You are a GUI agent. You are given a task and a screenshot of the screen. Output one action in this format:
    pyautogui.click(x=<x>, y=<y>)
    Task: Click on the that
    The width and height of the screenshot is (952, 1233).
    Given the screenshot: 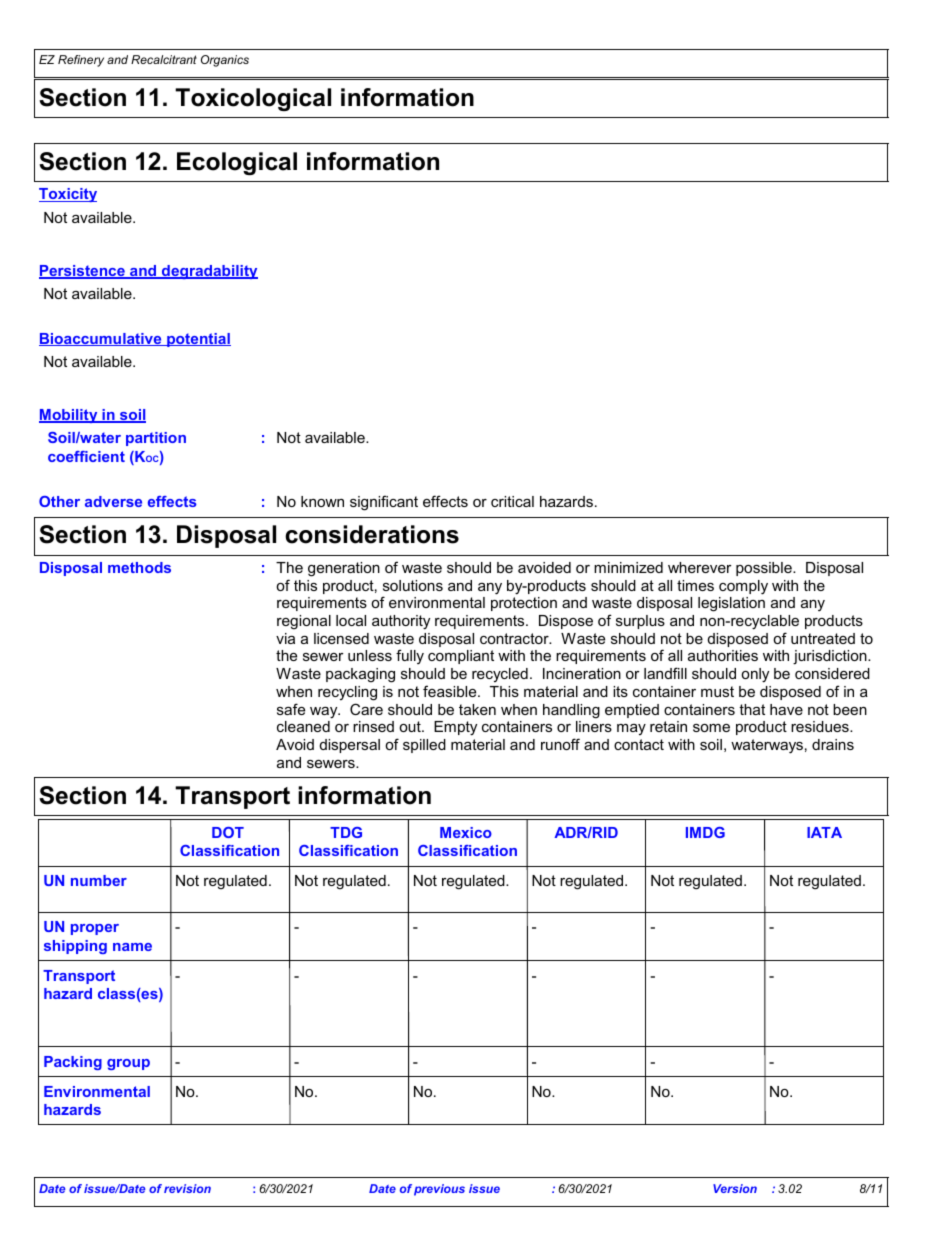 What is the action you would take?
    pyautogui.click(x=752, y=709)
